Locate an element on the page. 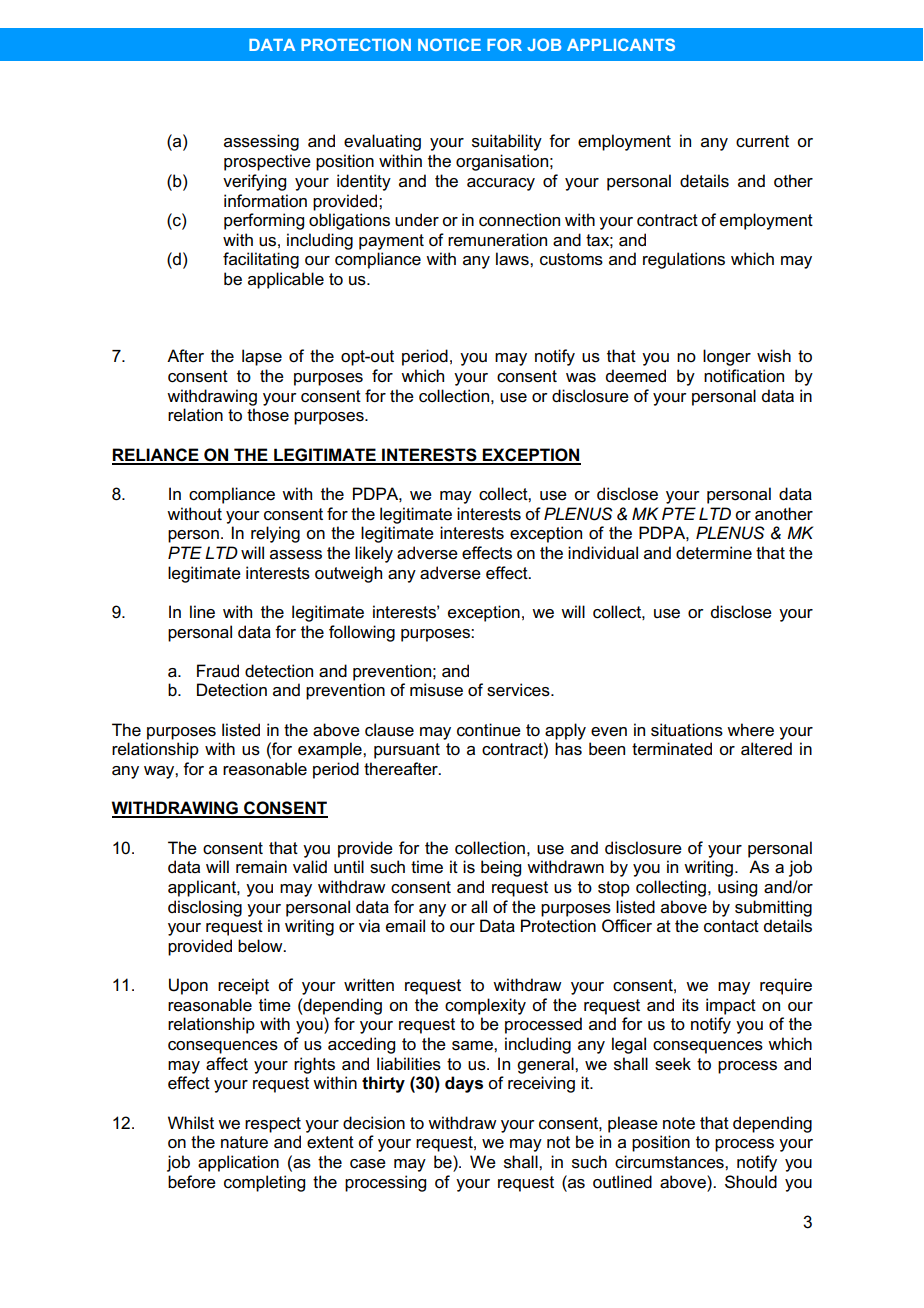  terminated is located at coordinates (672, 749).
